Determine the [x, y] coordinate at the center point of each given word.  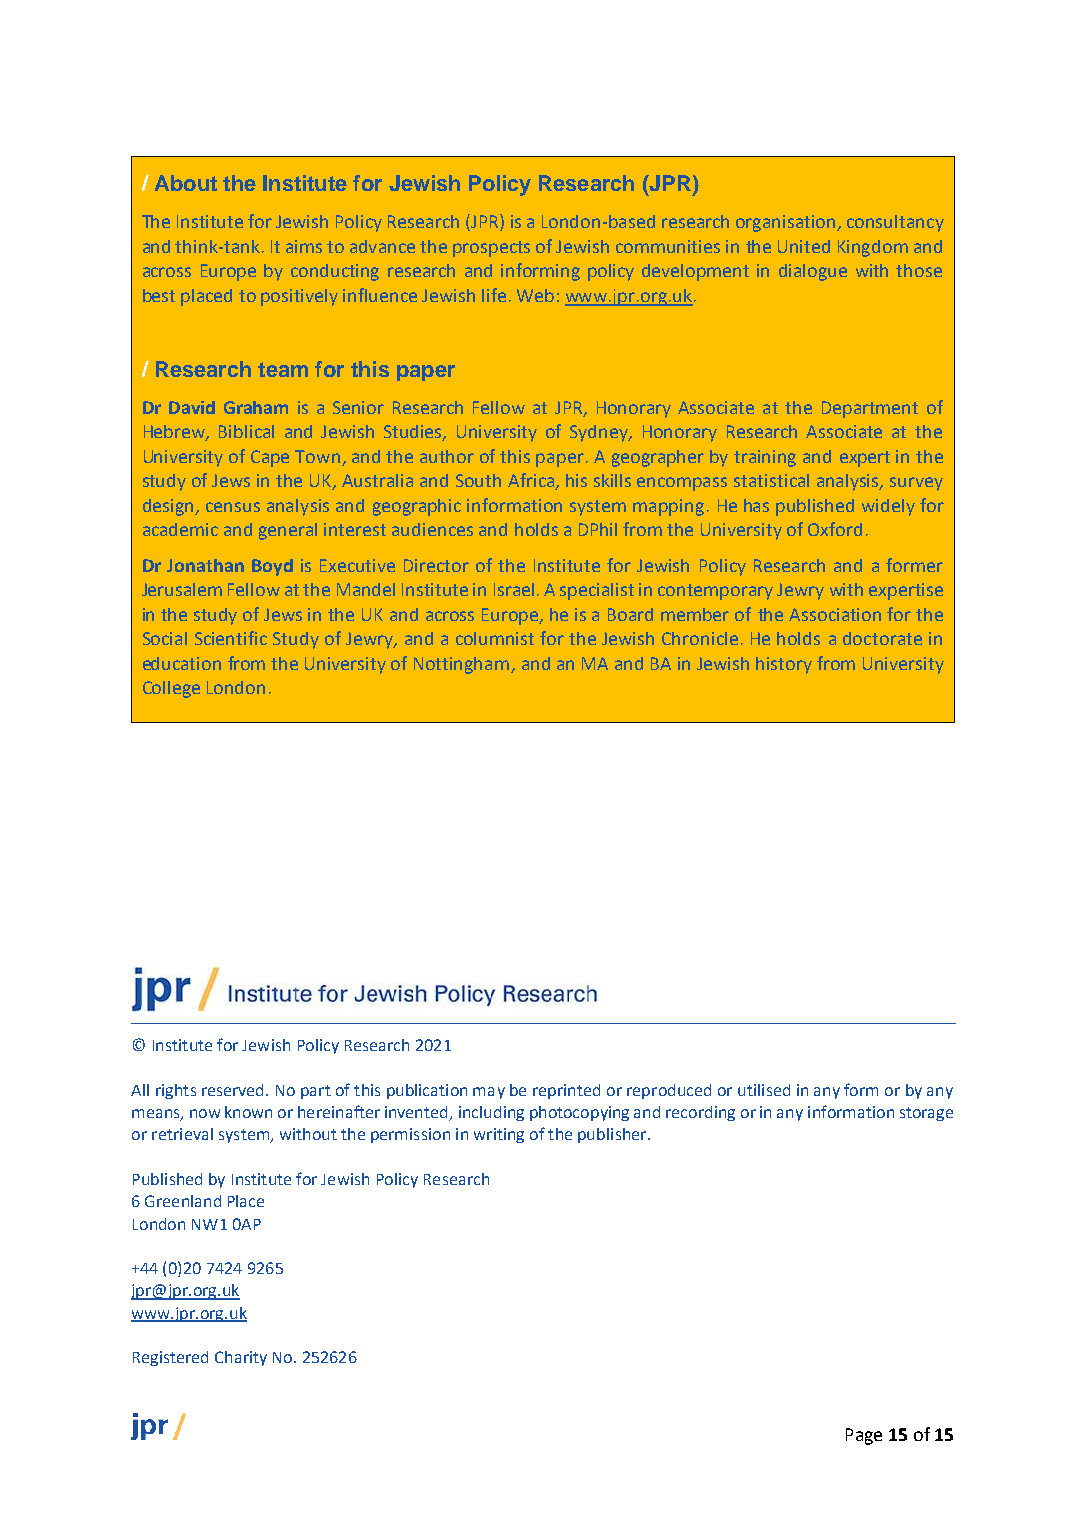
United [804, 246]
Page [864, 1436]
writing [499, 1135]
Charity [241, 1358]
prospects [491, 249]
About [186, 183]
